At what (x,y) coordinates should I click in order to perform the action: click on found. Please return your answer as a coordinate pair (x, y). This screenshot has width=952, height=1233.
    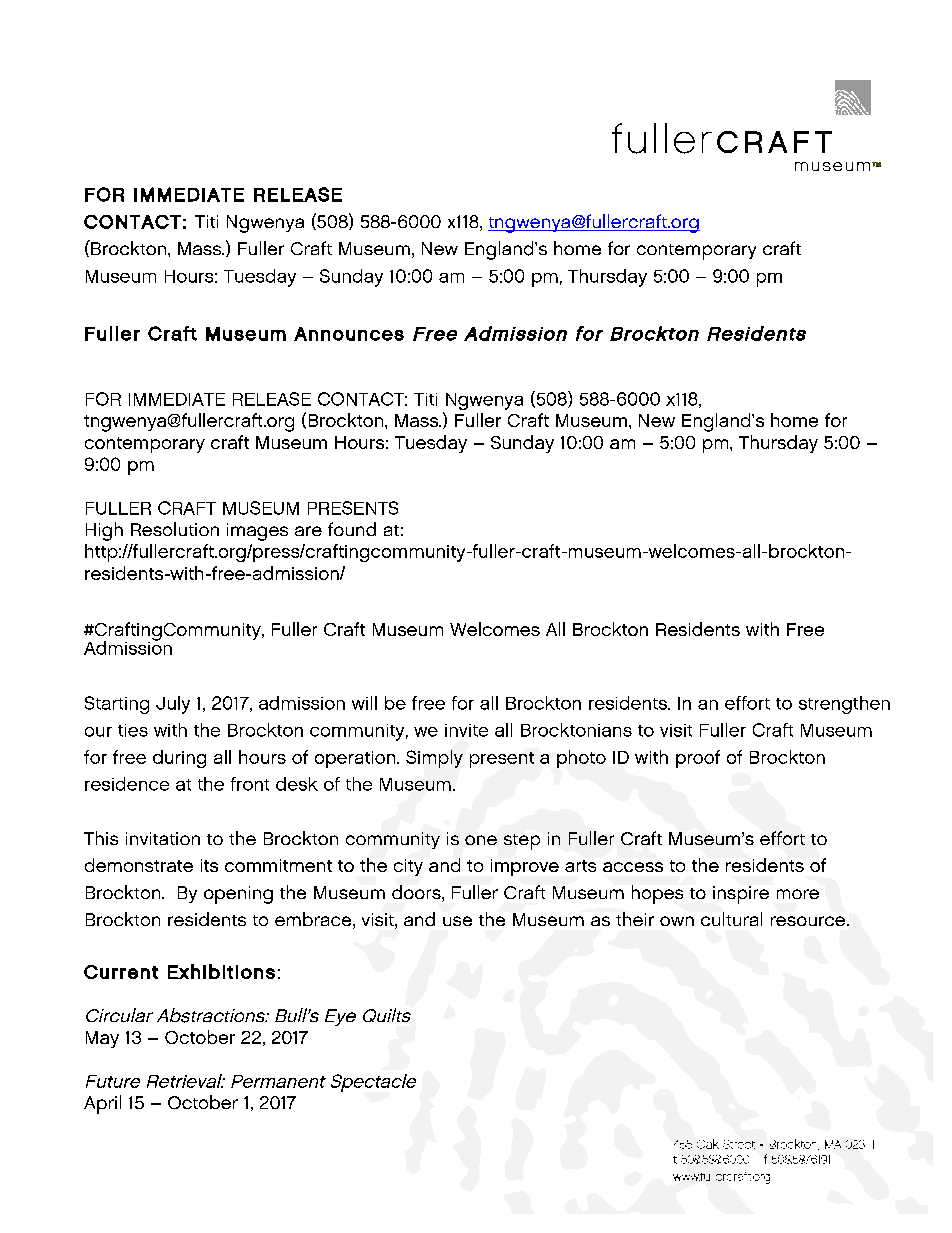
    Looking at the image, I should click on (352, 529).
